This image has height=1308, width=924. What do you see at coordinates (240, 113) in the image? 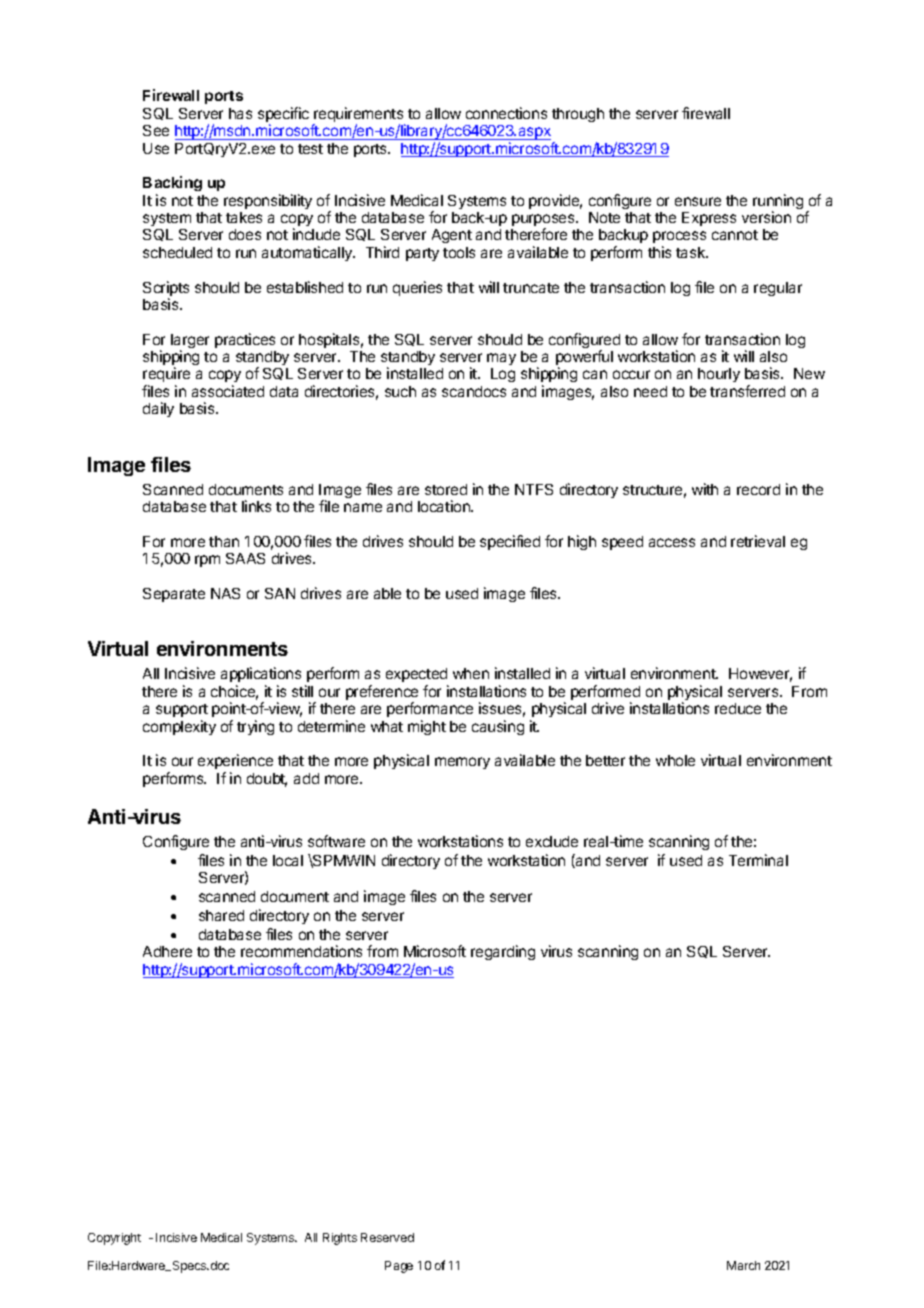
I see `has` at bounding box center [240, 113].
